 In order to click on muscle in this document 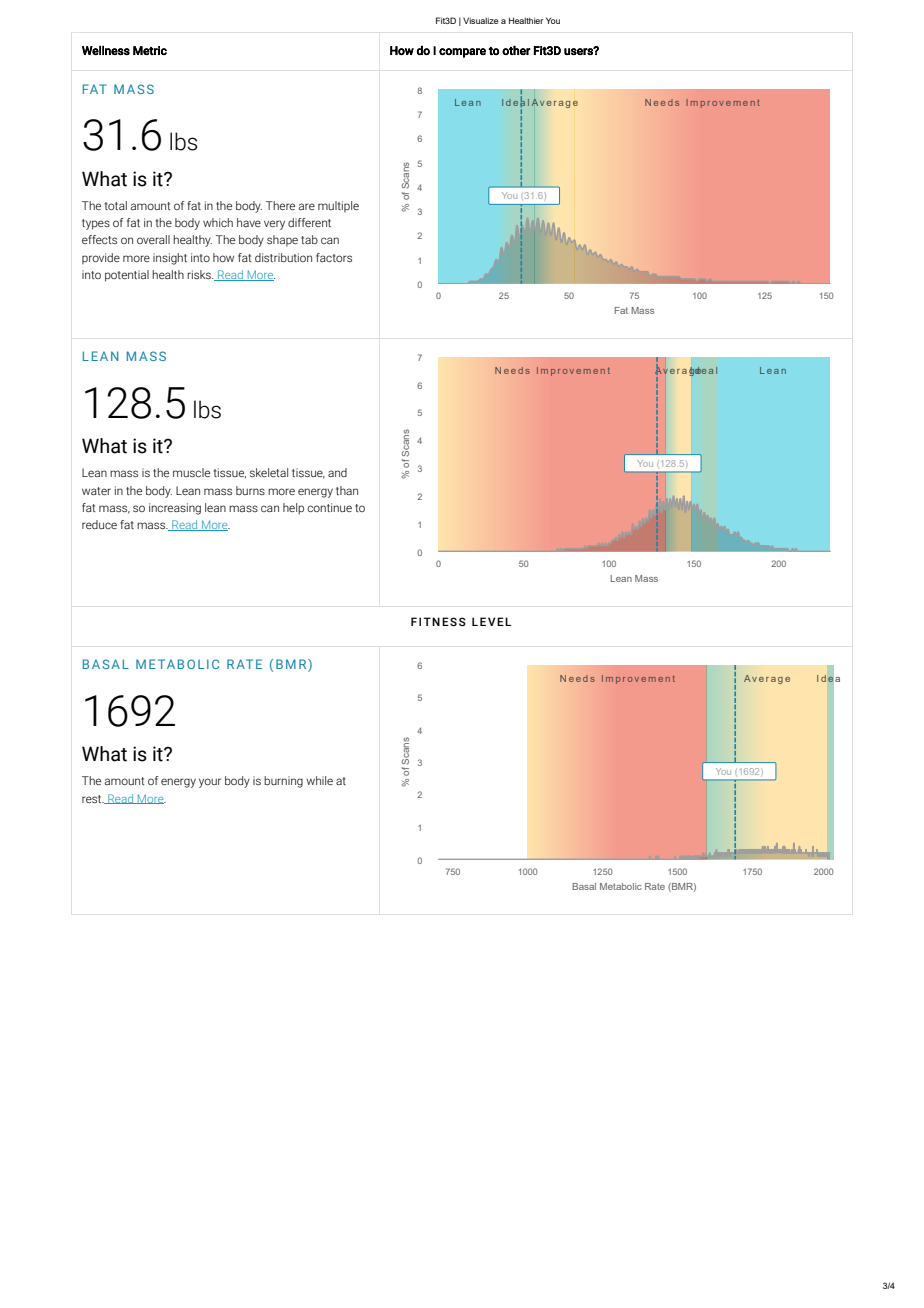, I will do `click(191, 472)`.
